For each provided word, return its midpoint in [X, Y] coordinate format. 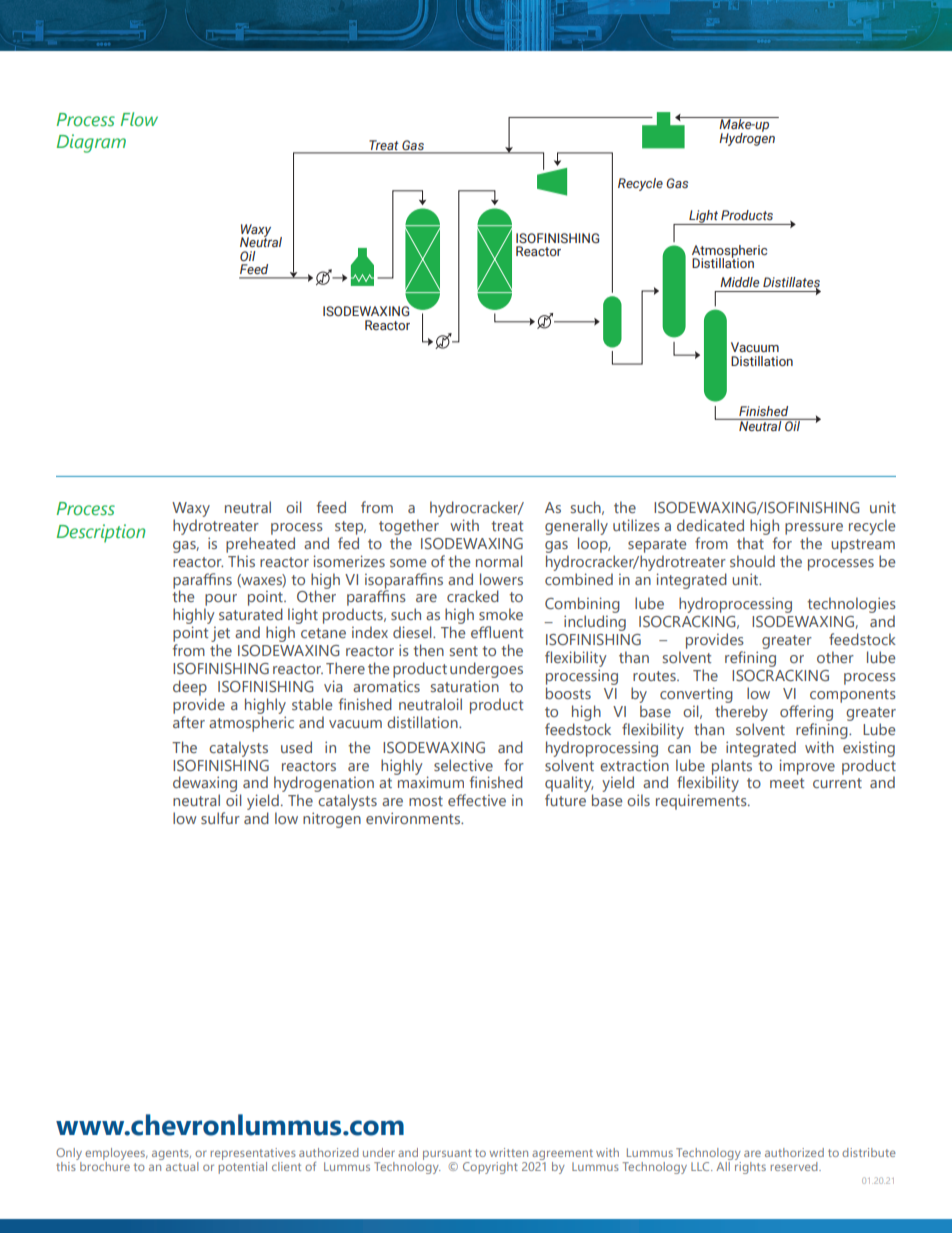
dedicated [710, 525]
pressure [814, 529]
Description [101, 533]
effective [477, 800]
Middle [739, 282]
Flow [139, 119]
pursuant [447, 1154]
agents [171, 1154]
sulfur [220, 818]
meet [787, 783]
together [409, 527]
